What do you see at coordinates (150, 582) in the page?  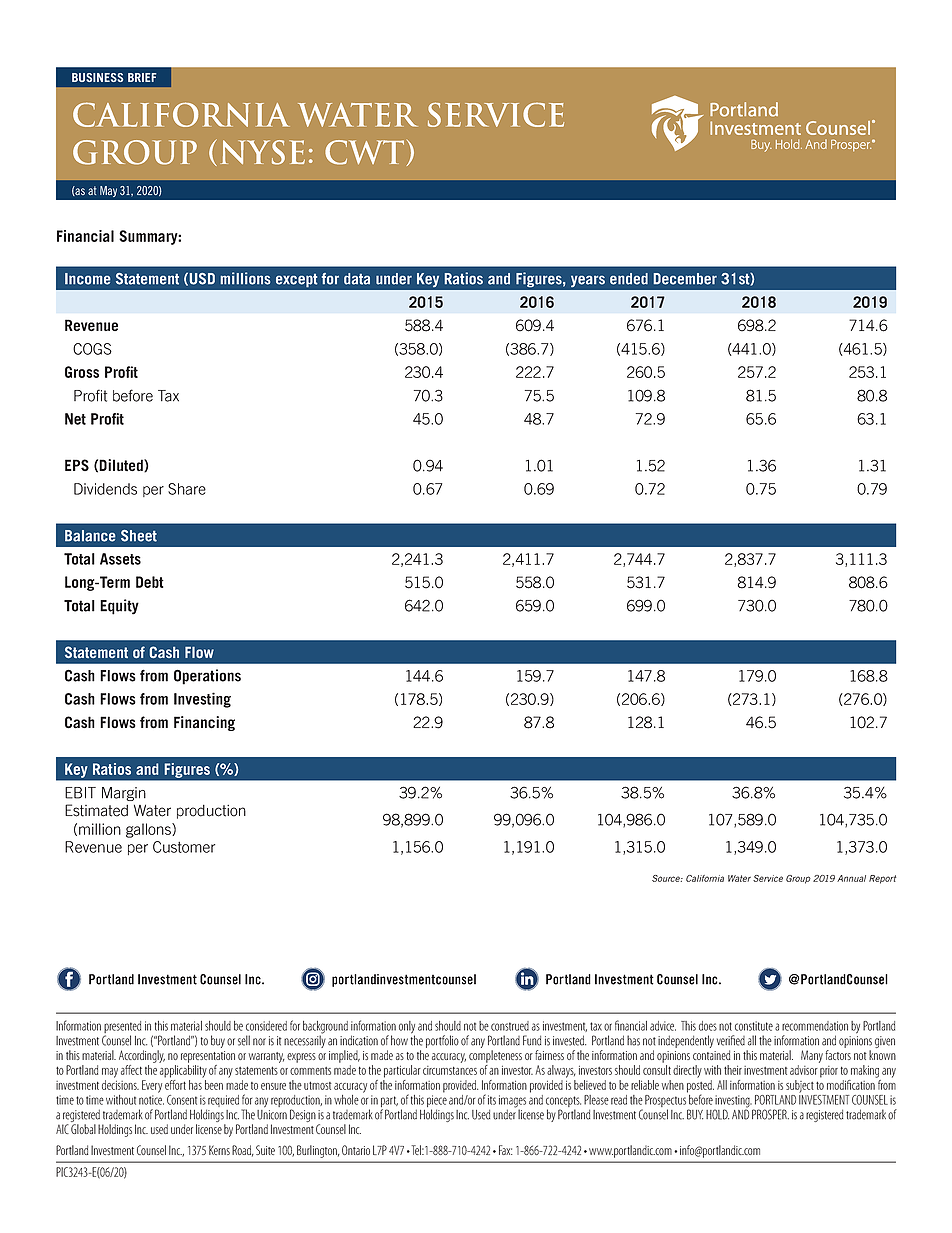 I see `Debt` at bounding box center [150, 582].
